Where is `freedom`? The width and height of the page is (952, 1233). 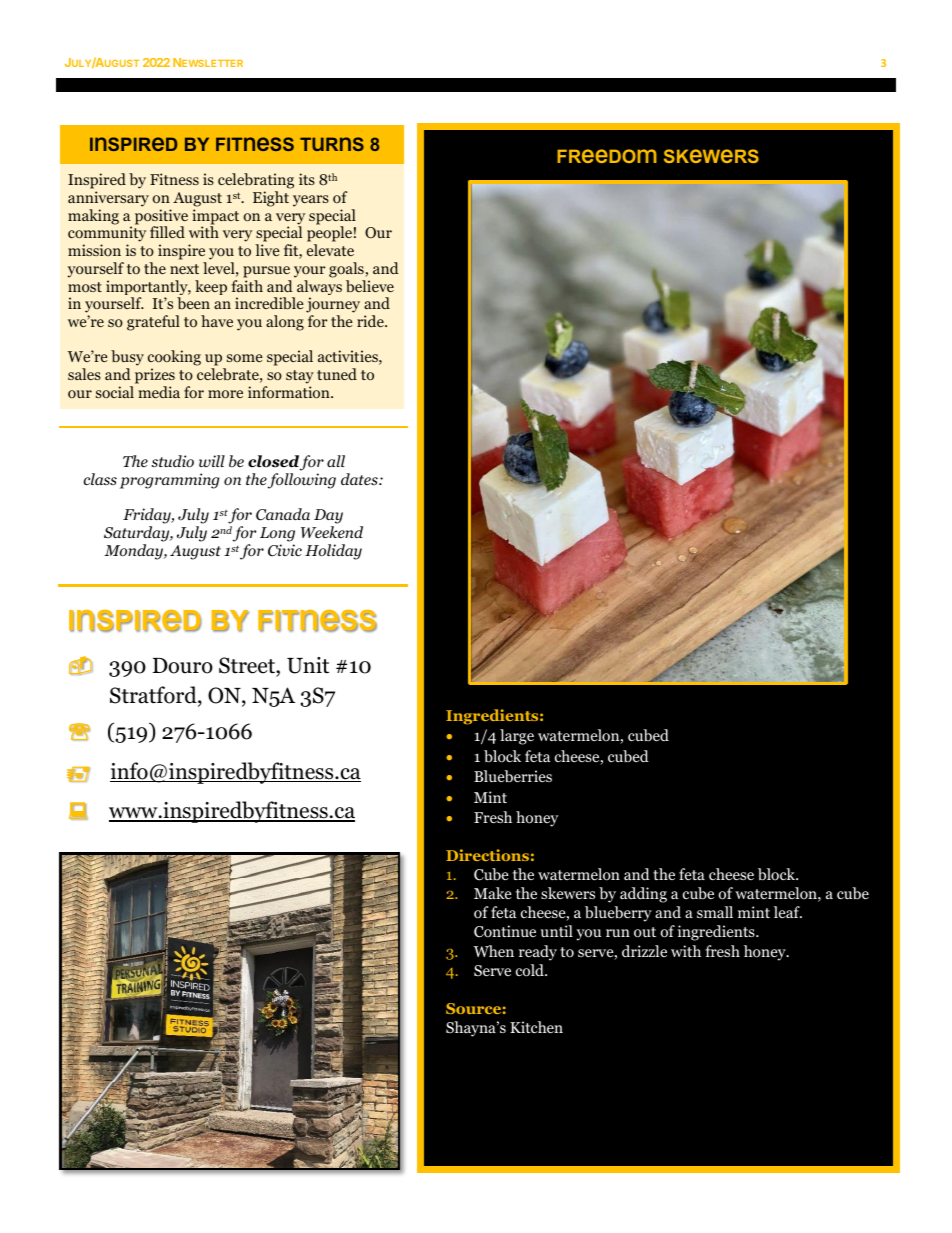
freedom is located at coordinates (607, 156).
